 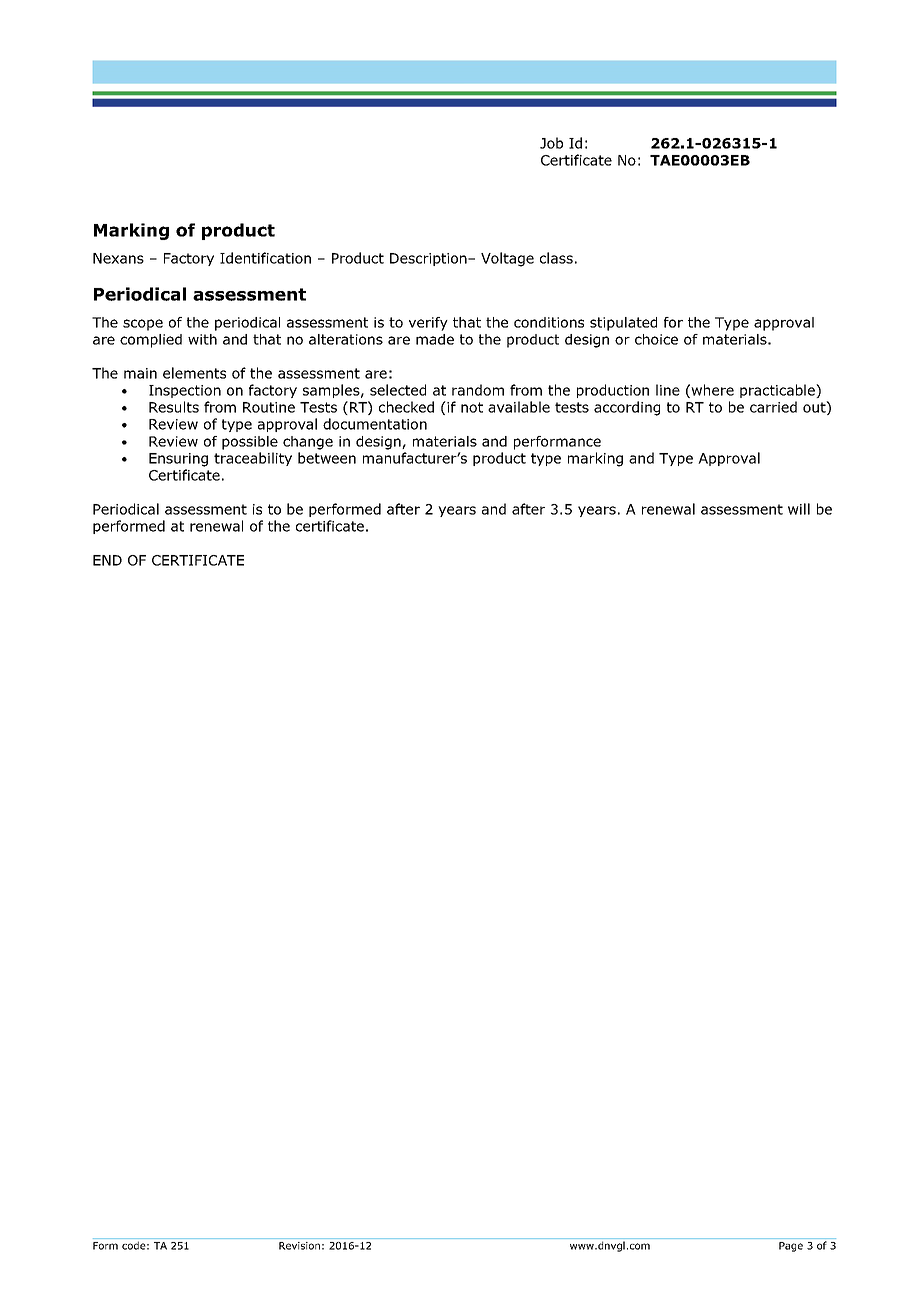 I want to click on Identification, so click(x=265, y=258).
